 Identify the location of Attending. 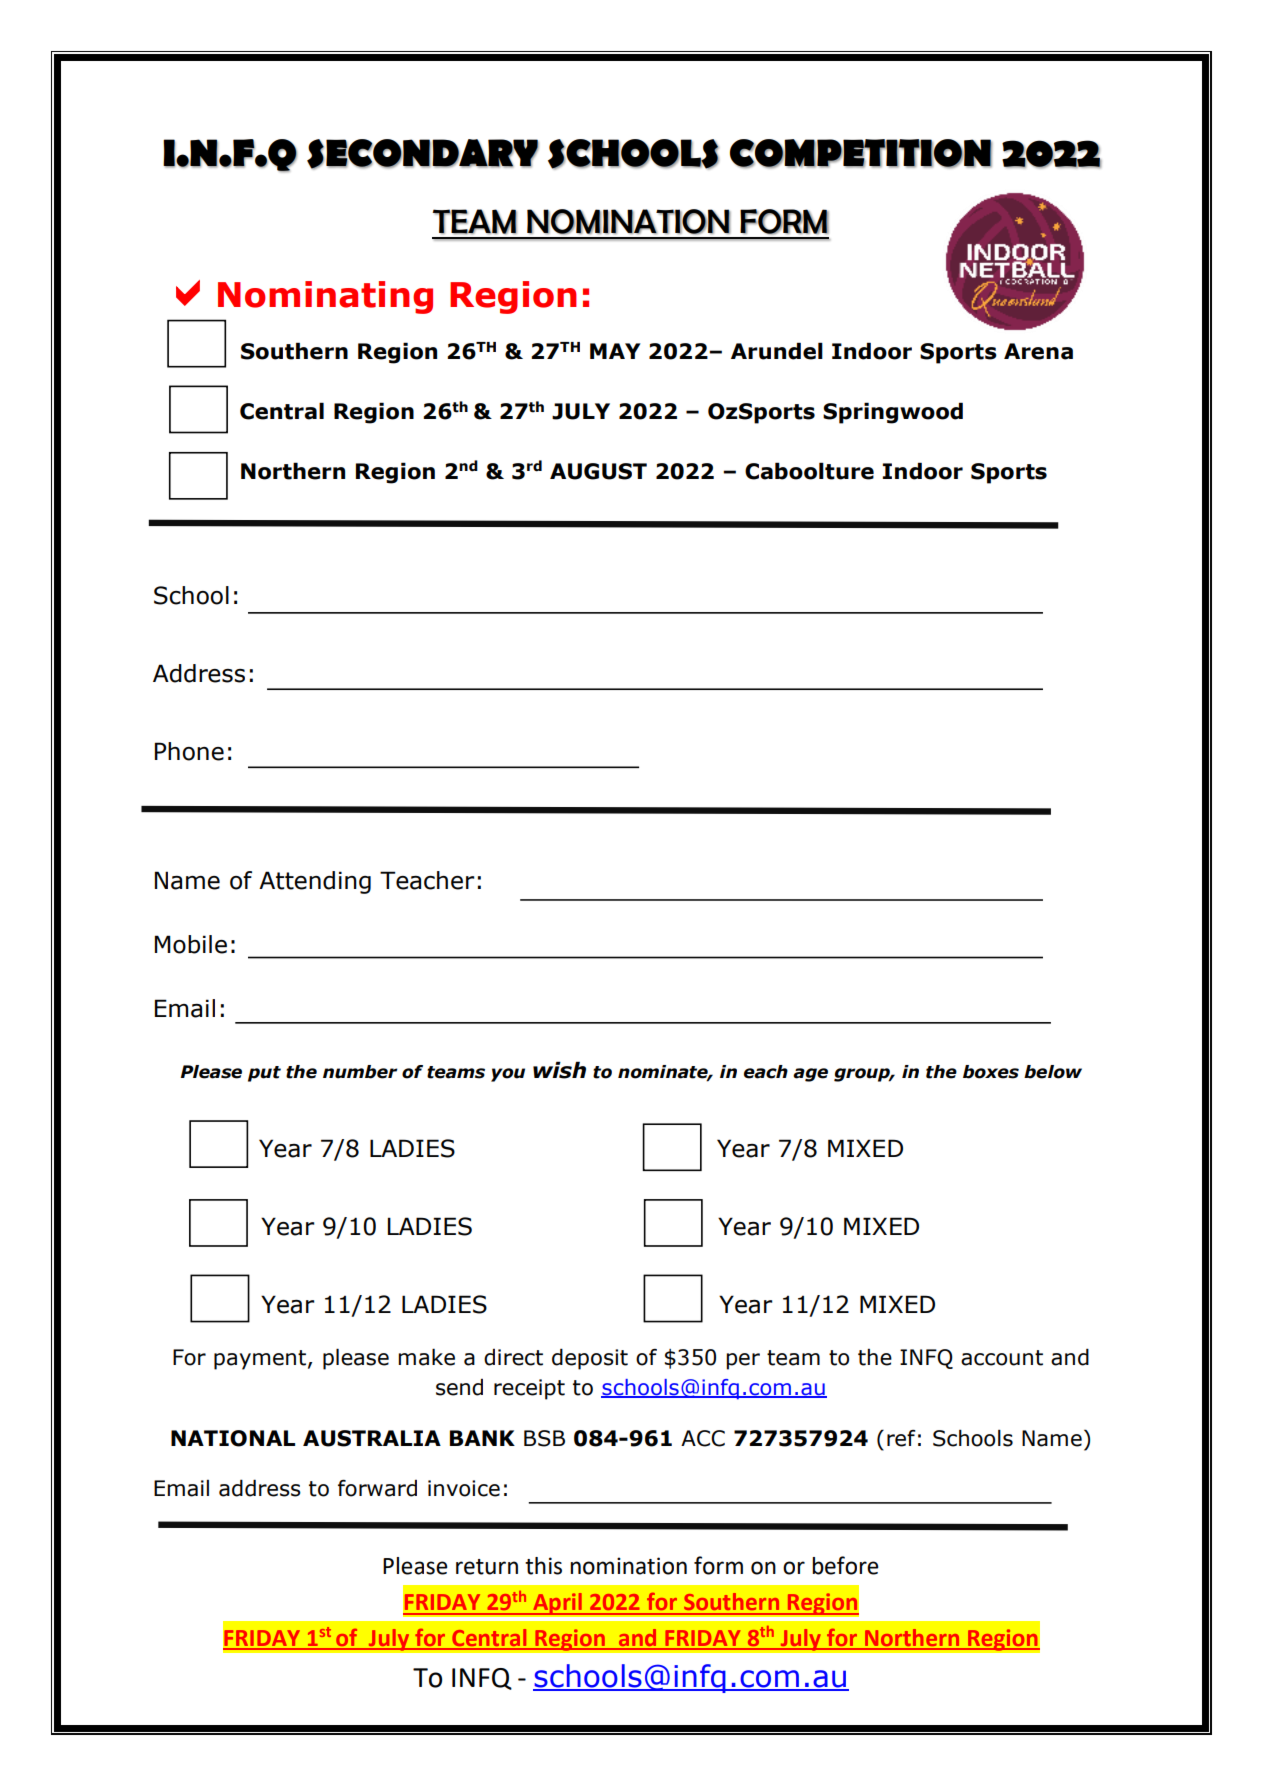
(315, 882).
